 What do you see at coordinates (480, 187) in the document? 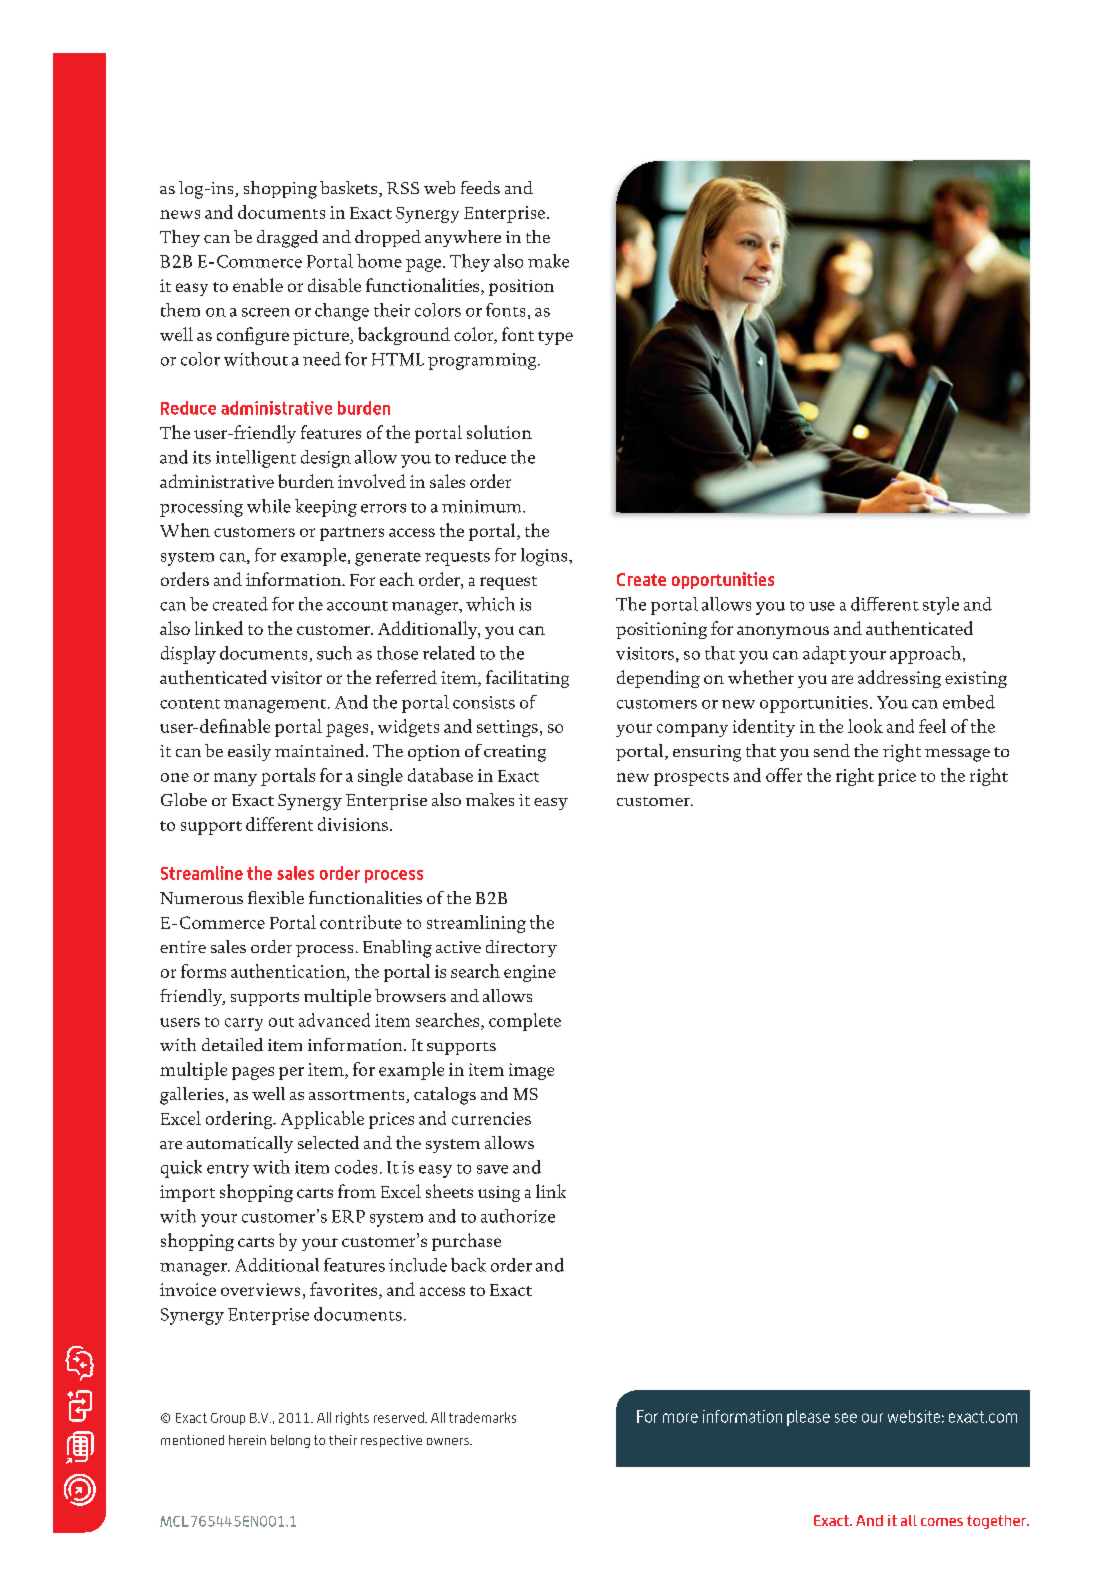
I see `feeds` at bounding box center [480, 187].
